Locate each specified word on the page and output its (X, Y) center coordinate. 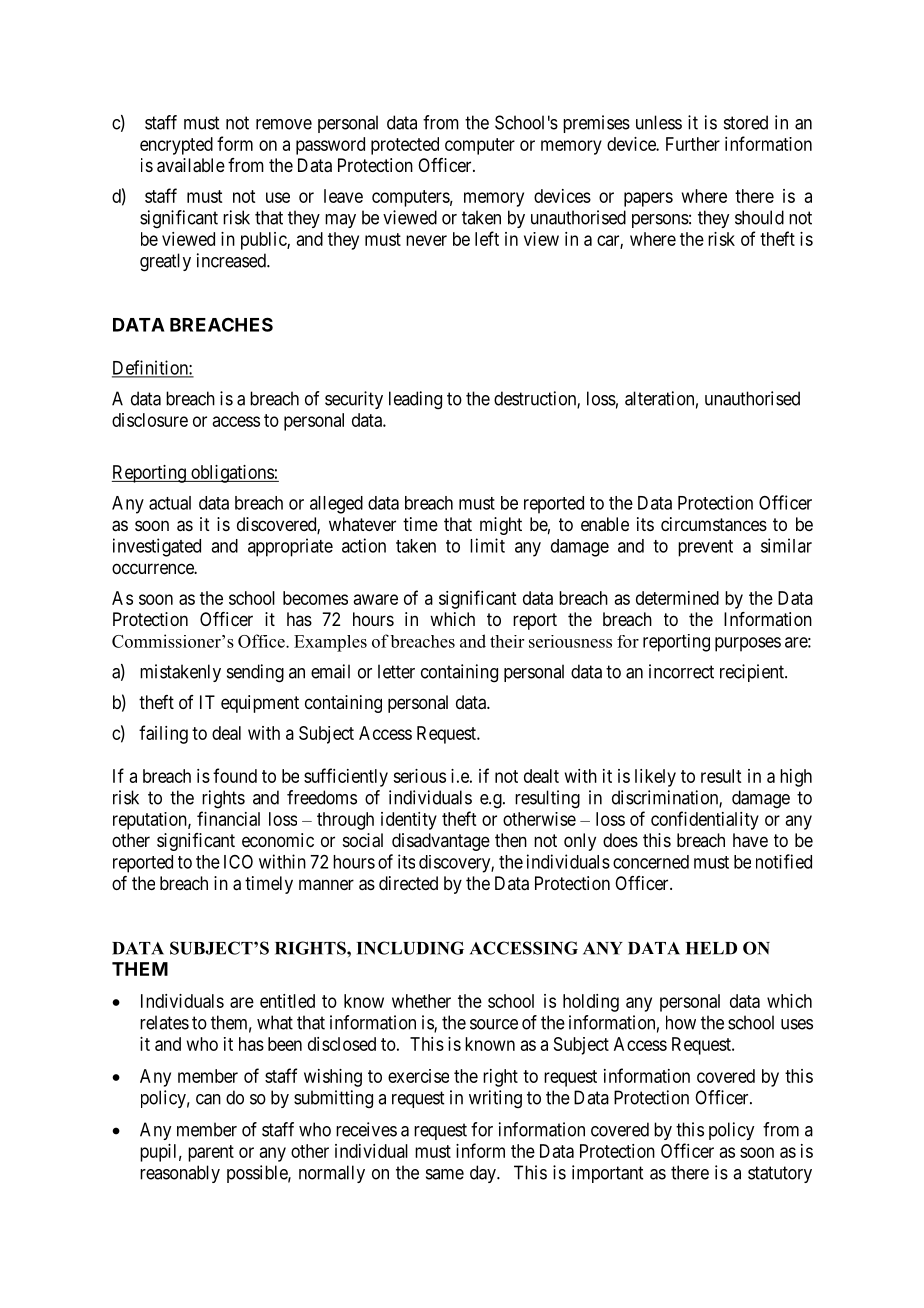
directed (408, 883)
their (507, 641)
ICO (238, 862)
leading (415, 400)
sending (255, 673)
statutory (780, 1174)
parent (211, 1153)
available (191, 165)
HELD (711, 948)
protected (405, 146)
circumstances (714, 524)
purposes (748, 644)
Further (693, 144)
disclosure (150, 420)
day (484, 1174)
